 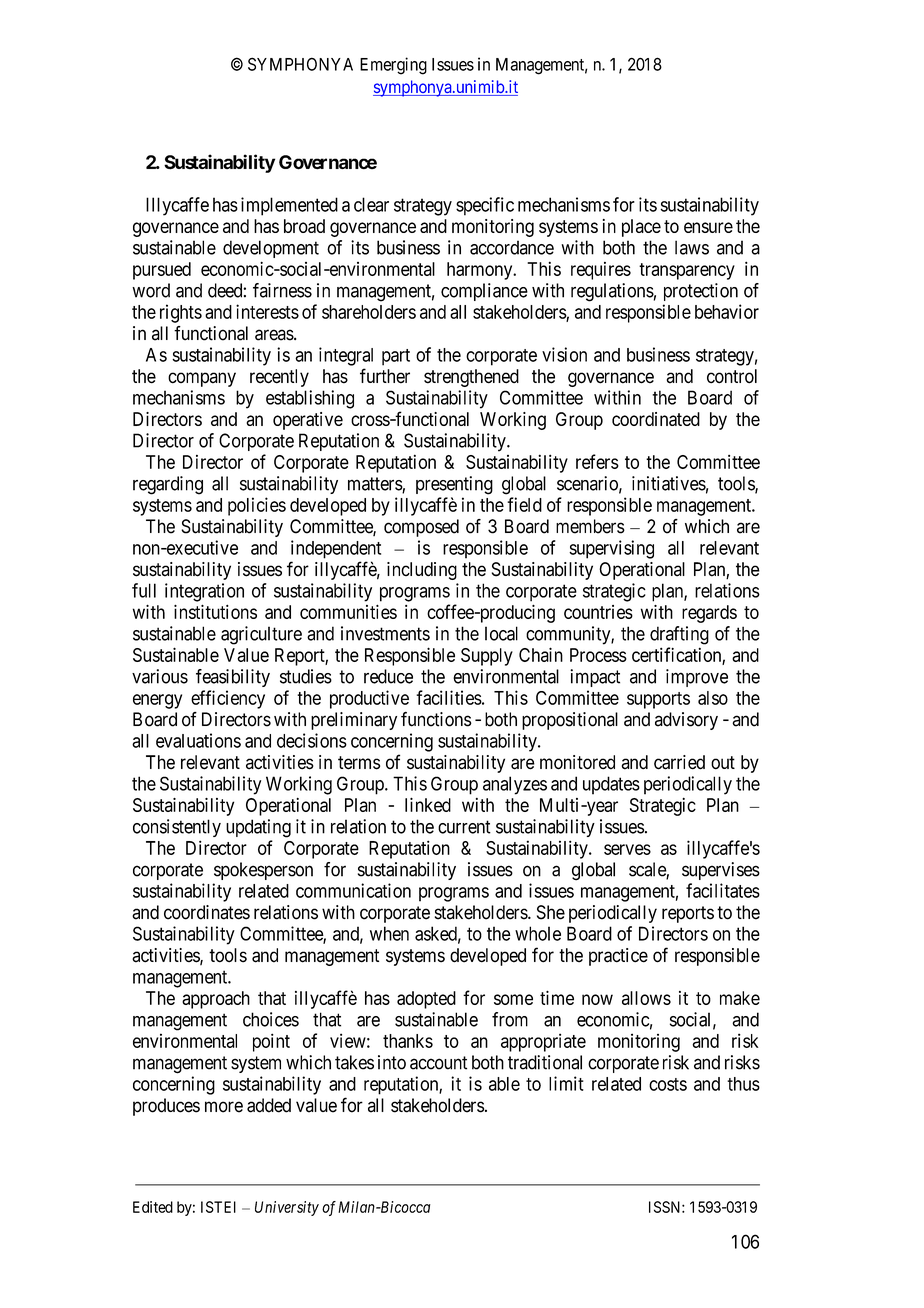 I want to click on adopted, so click(x=426, y=1000).
